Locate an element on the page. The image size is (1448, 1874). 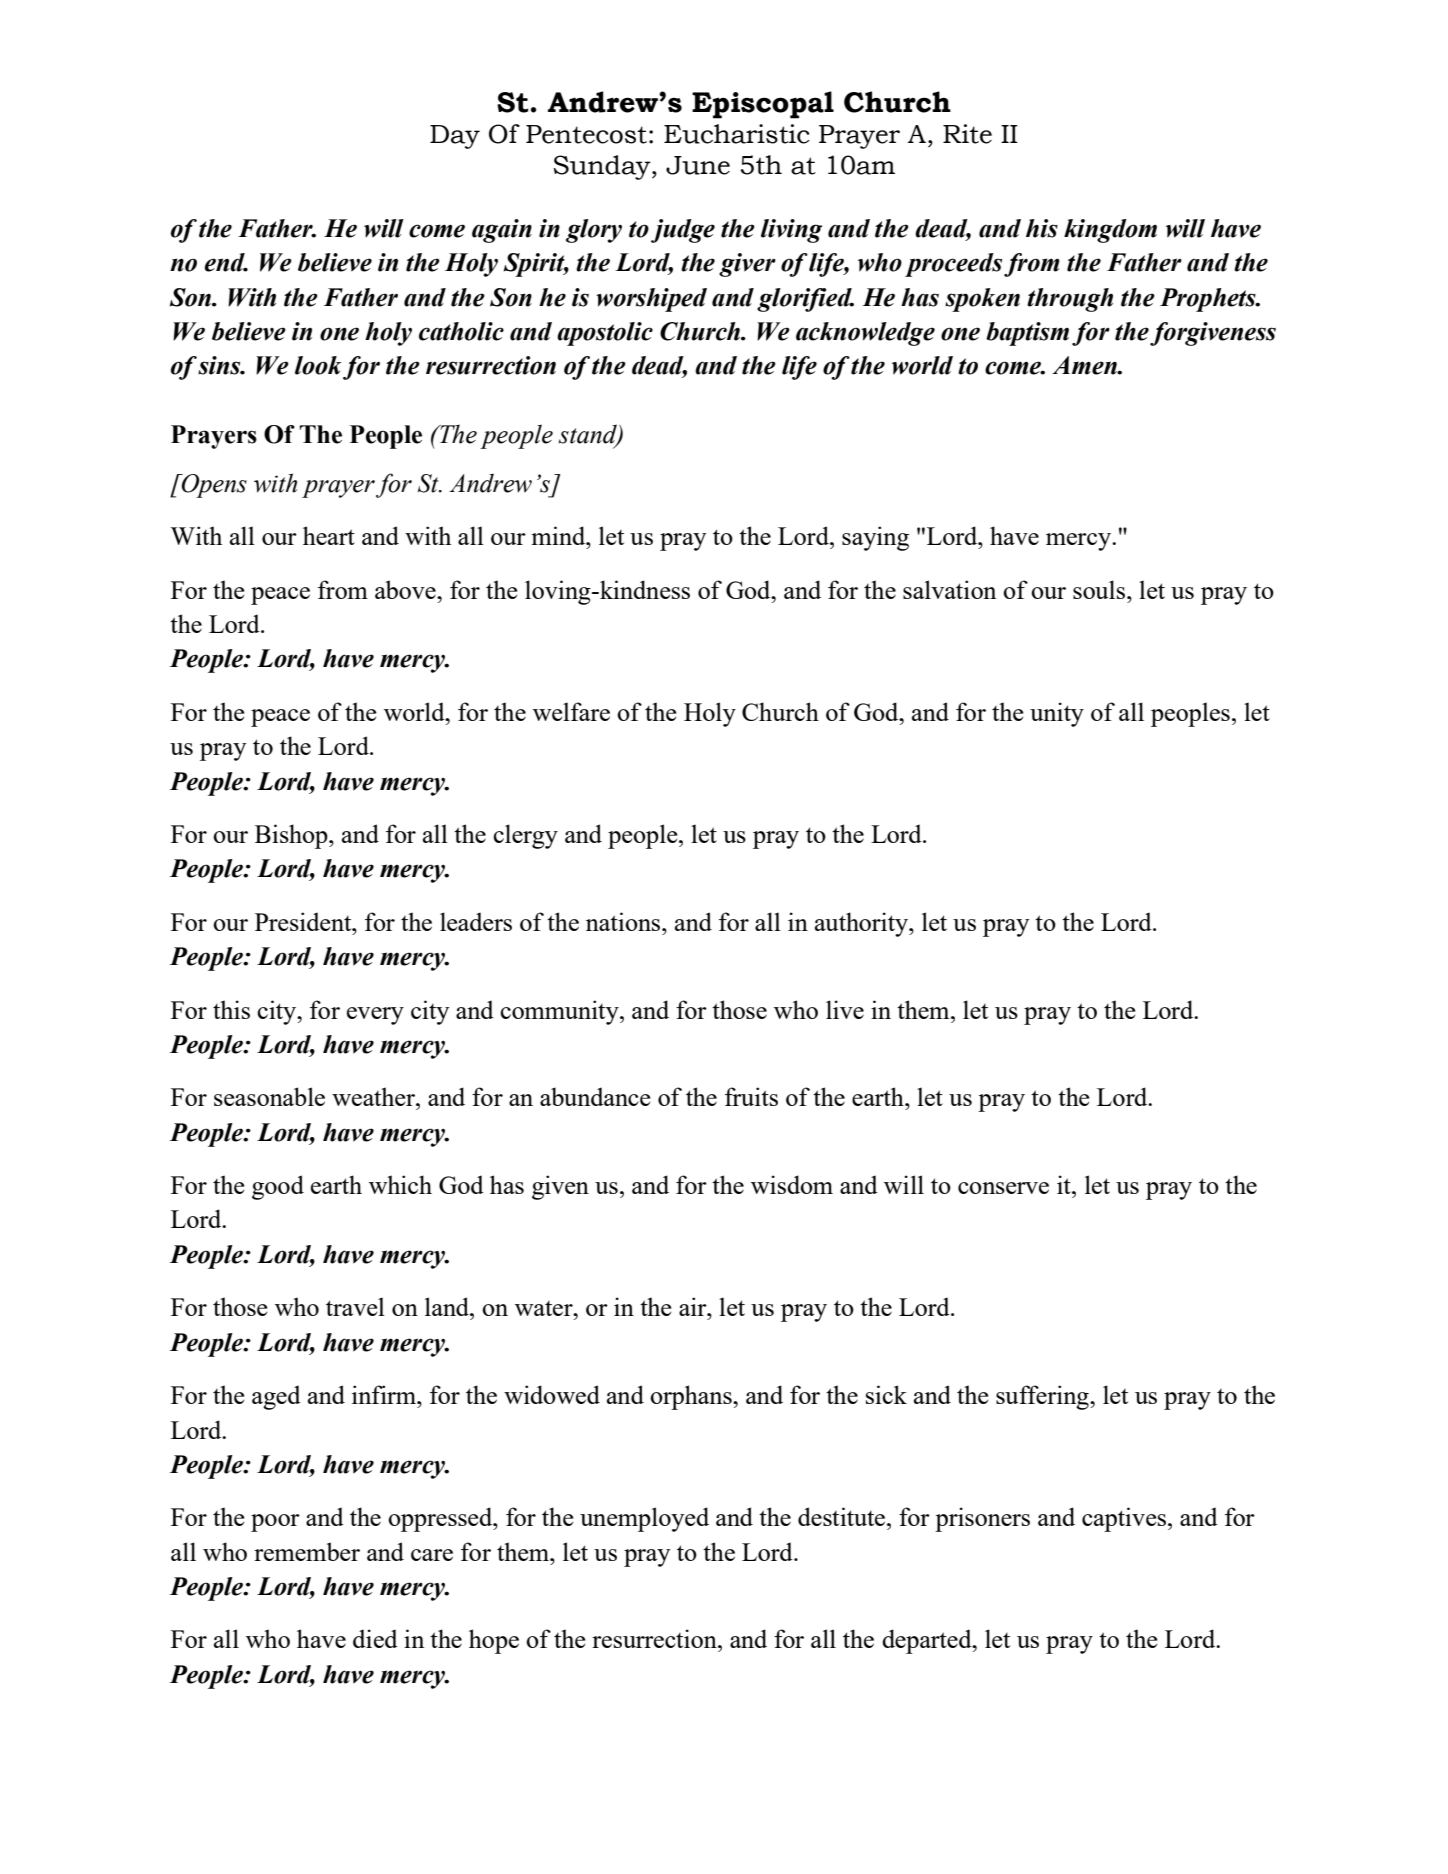
remember is located at coordinates (307, 1551).
